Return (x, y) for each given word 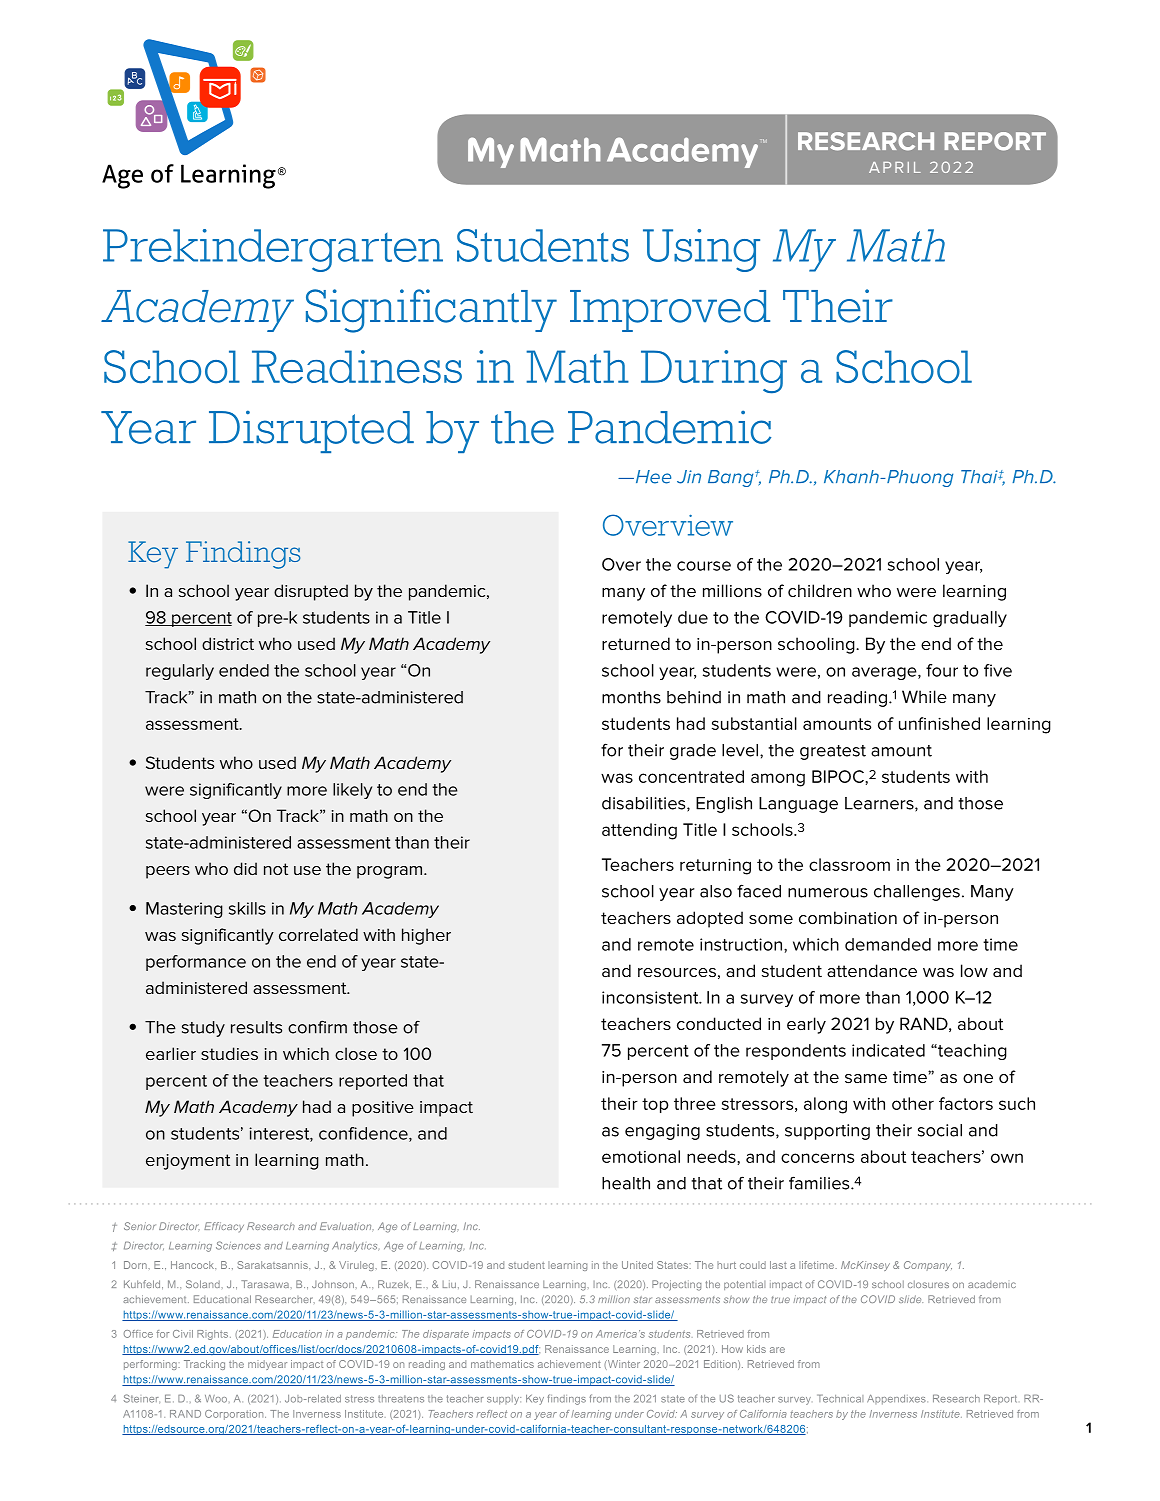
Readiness (357, 367)
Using (701, 250)
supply (504, 1400)
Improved (670, 311)
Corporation (235, 1415)
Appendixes (897, 1400)
